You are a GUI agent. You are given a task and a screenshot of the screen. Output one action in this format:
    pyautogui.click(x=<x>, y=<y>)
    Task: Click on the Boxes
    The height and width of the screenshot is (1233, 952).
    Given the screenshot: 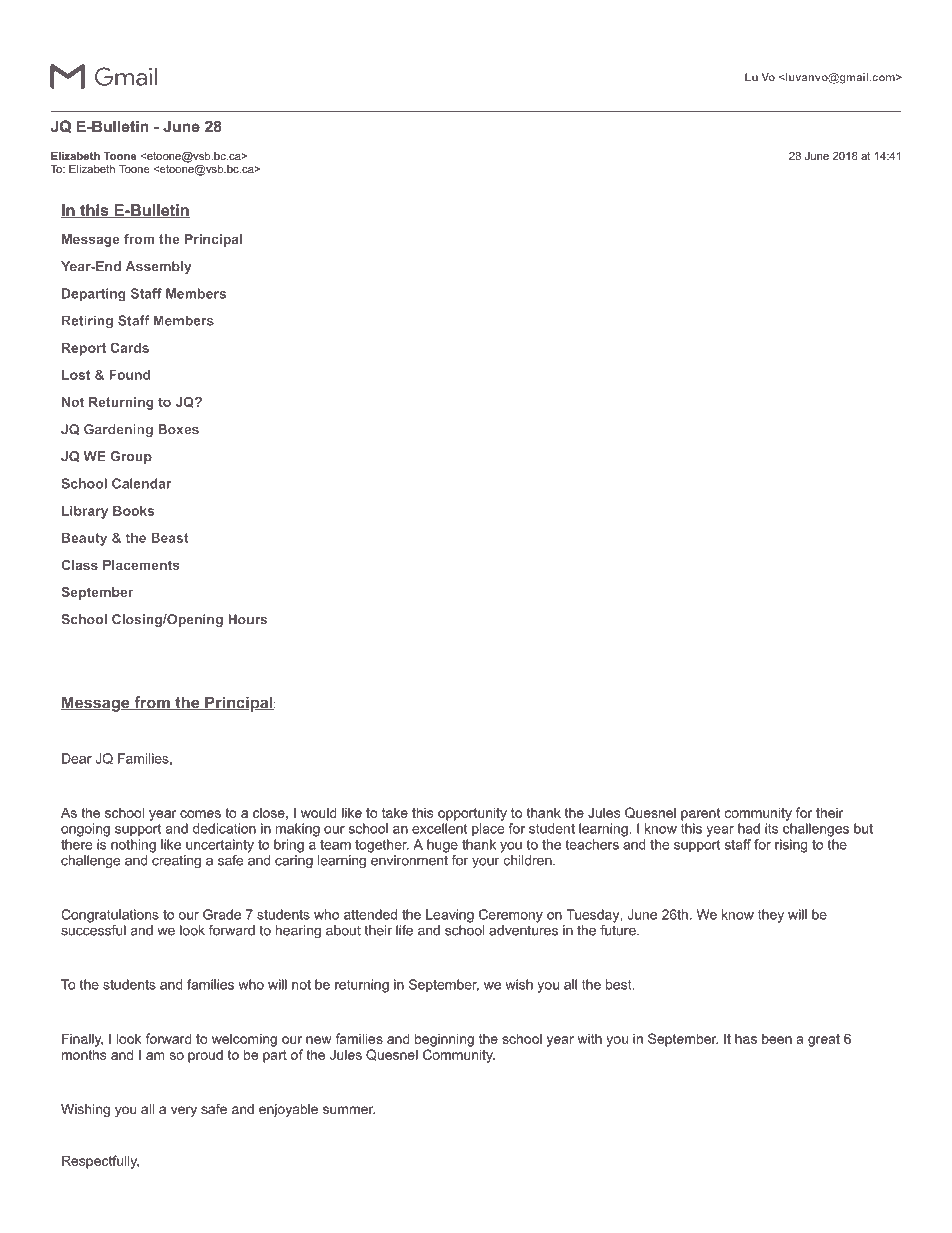 What is the action you would take?
    pyautogui.click(x=178, y=429)
